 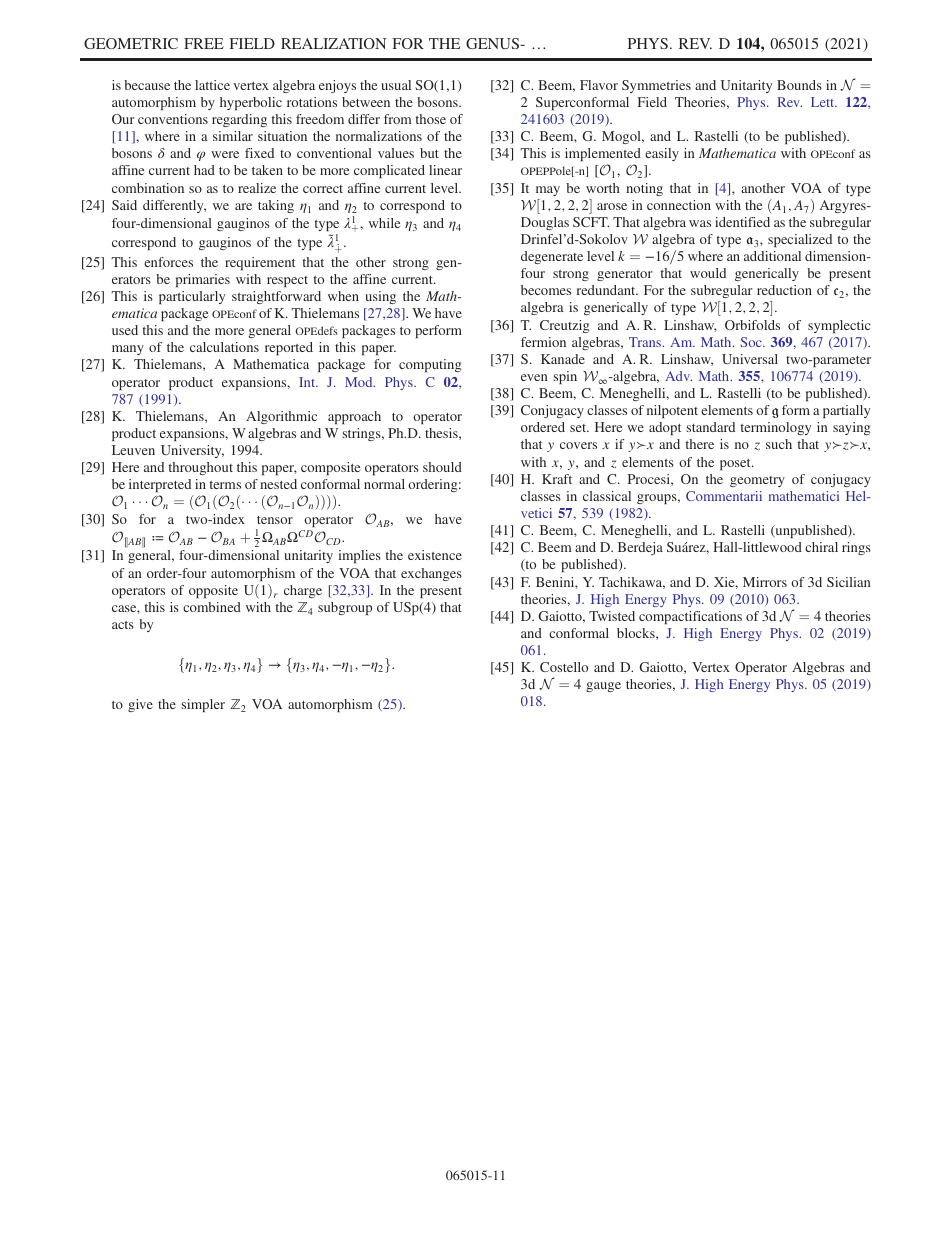 What do you see at coordinates (750, 359) in the screenshot?
I see `Universal` at bounding box center [750, 359].
